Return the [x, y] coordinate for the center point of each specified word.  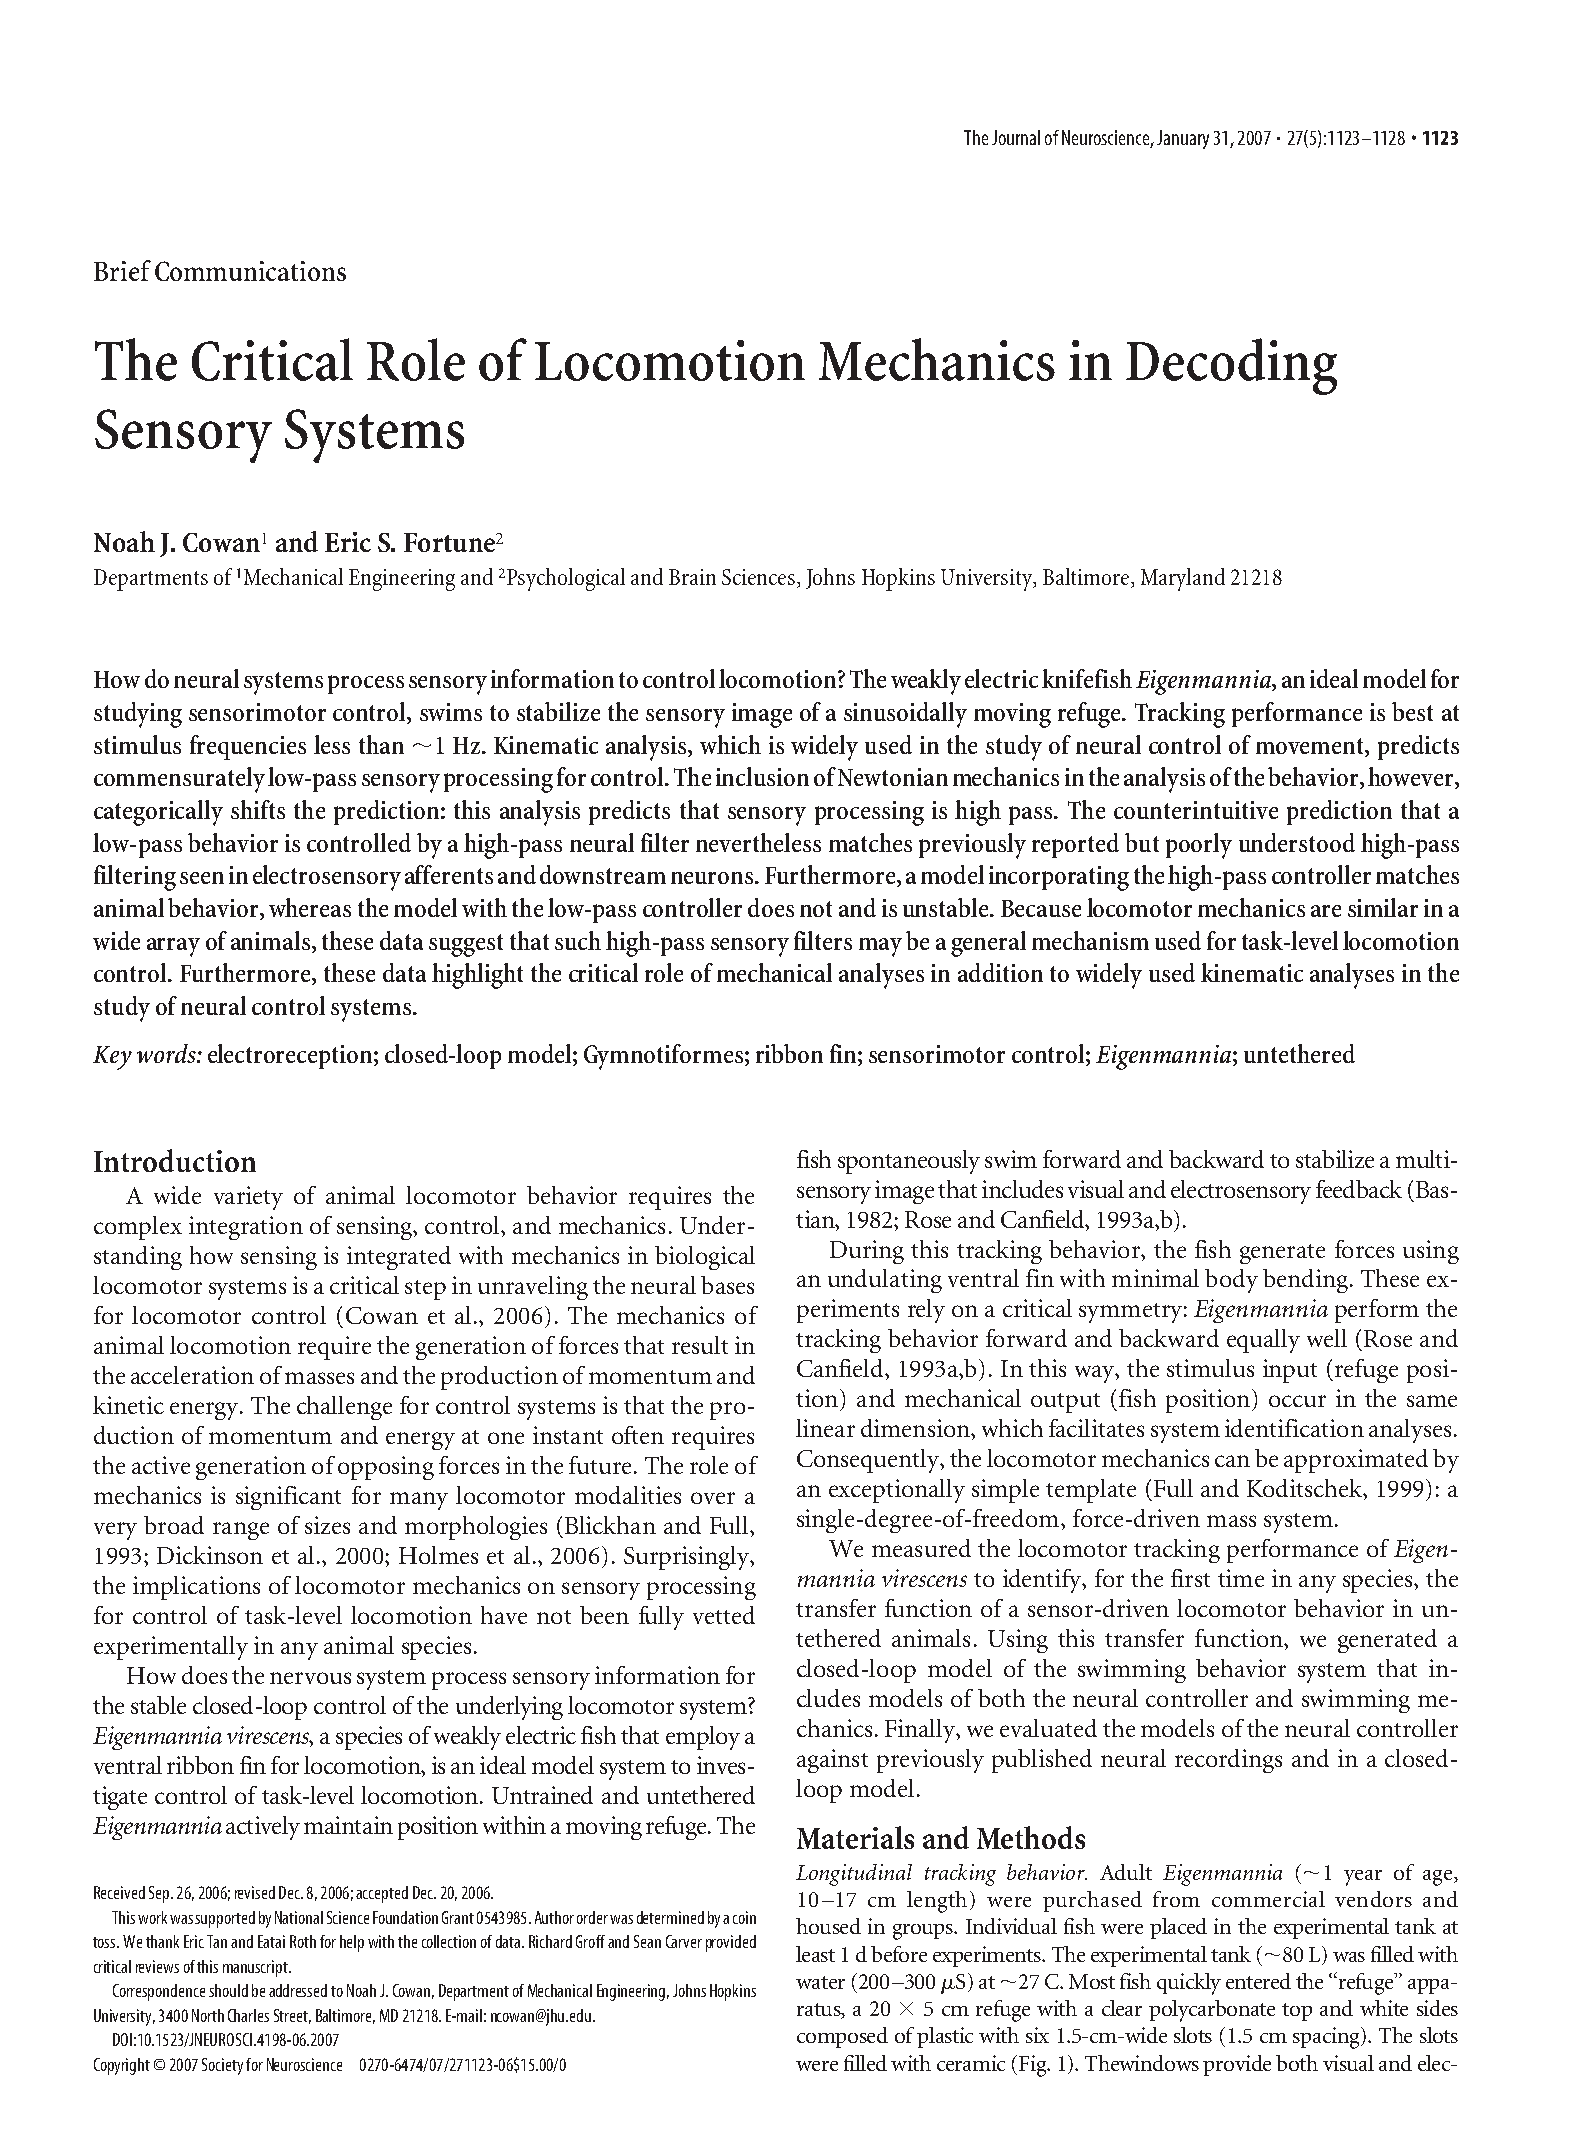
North [208, 2015]
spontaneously [909, 1162]
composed [842, 2037]
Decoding [1231, 366]
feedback [1359, 1189]
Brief [122, 270]
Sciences [758, 577]
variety [248, 1198]
